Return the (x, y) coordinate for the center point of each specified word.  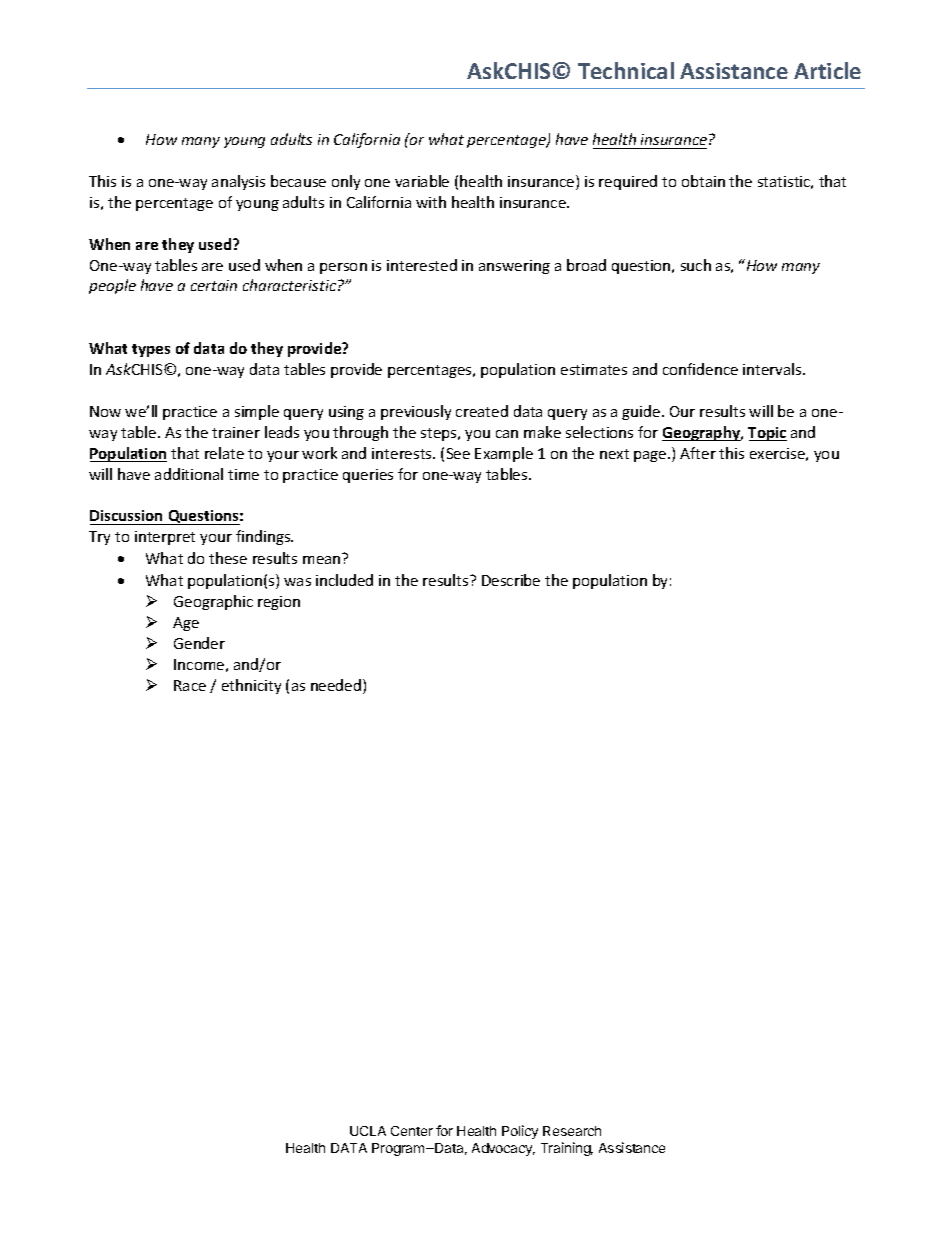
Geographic (213, 602)
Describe (511, 580)
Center (412, 1131)
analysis (238, 182)
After (698, 453)
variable (422, 181)
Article (827, 70)
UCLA (368, 1131)
